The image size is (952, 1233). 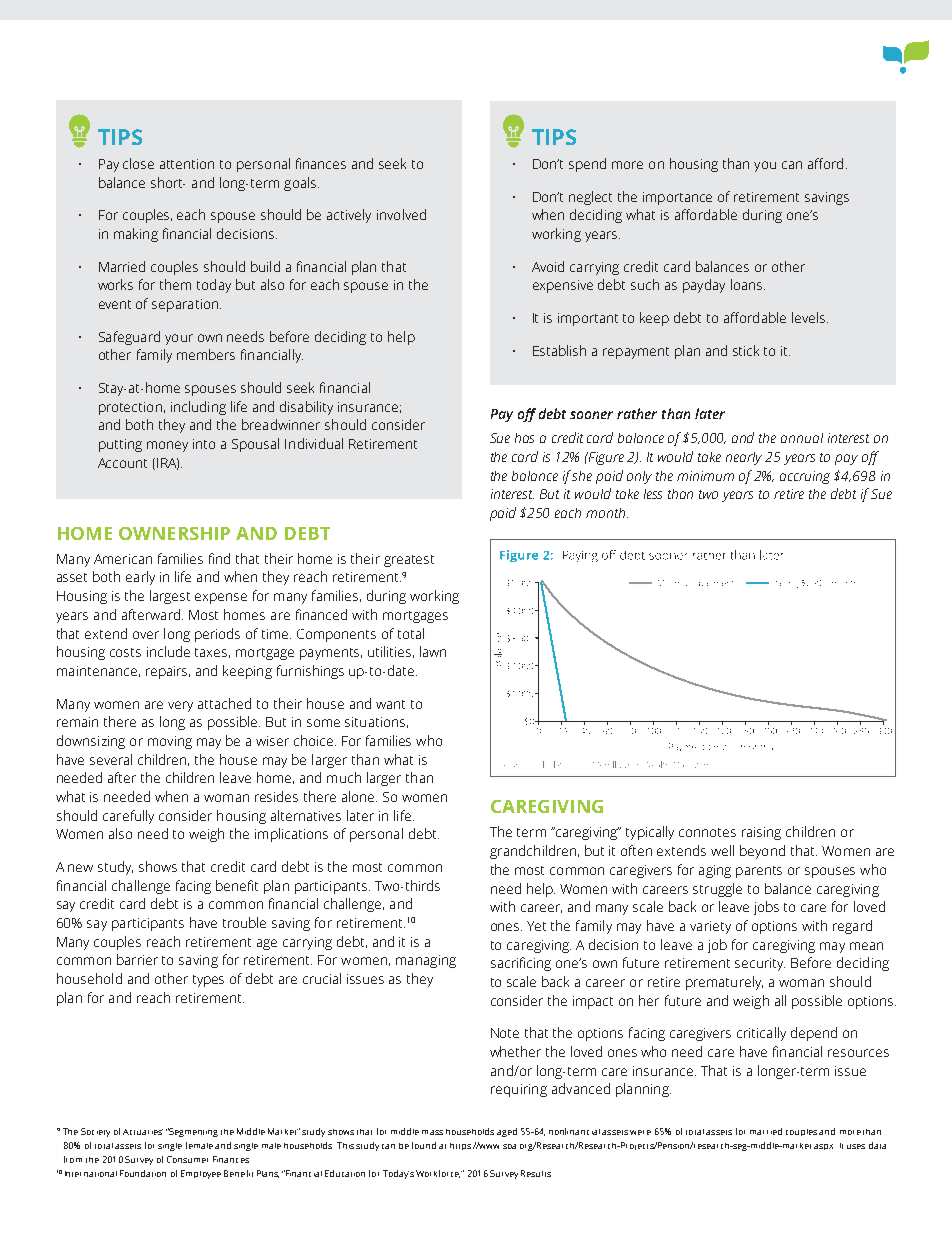 I want to click on Segmenting, so click(x=193, y=1132).
